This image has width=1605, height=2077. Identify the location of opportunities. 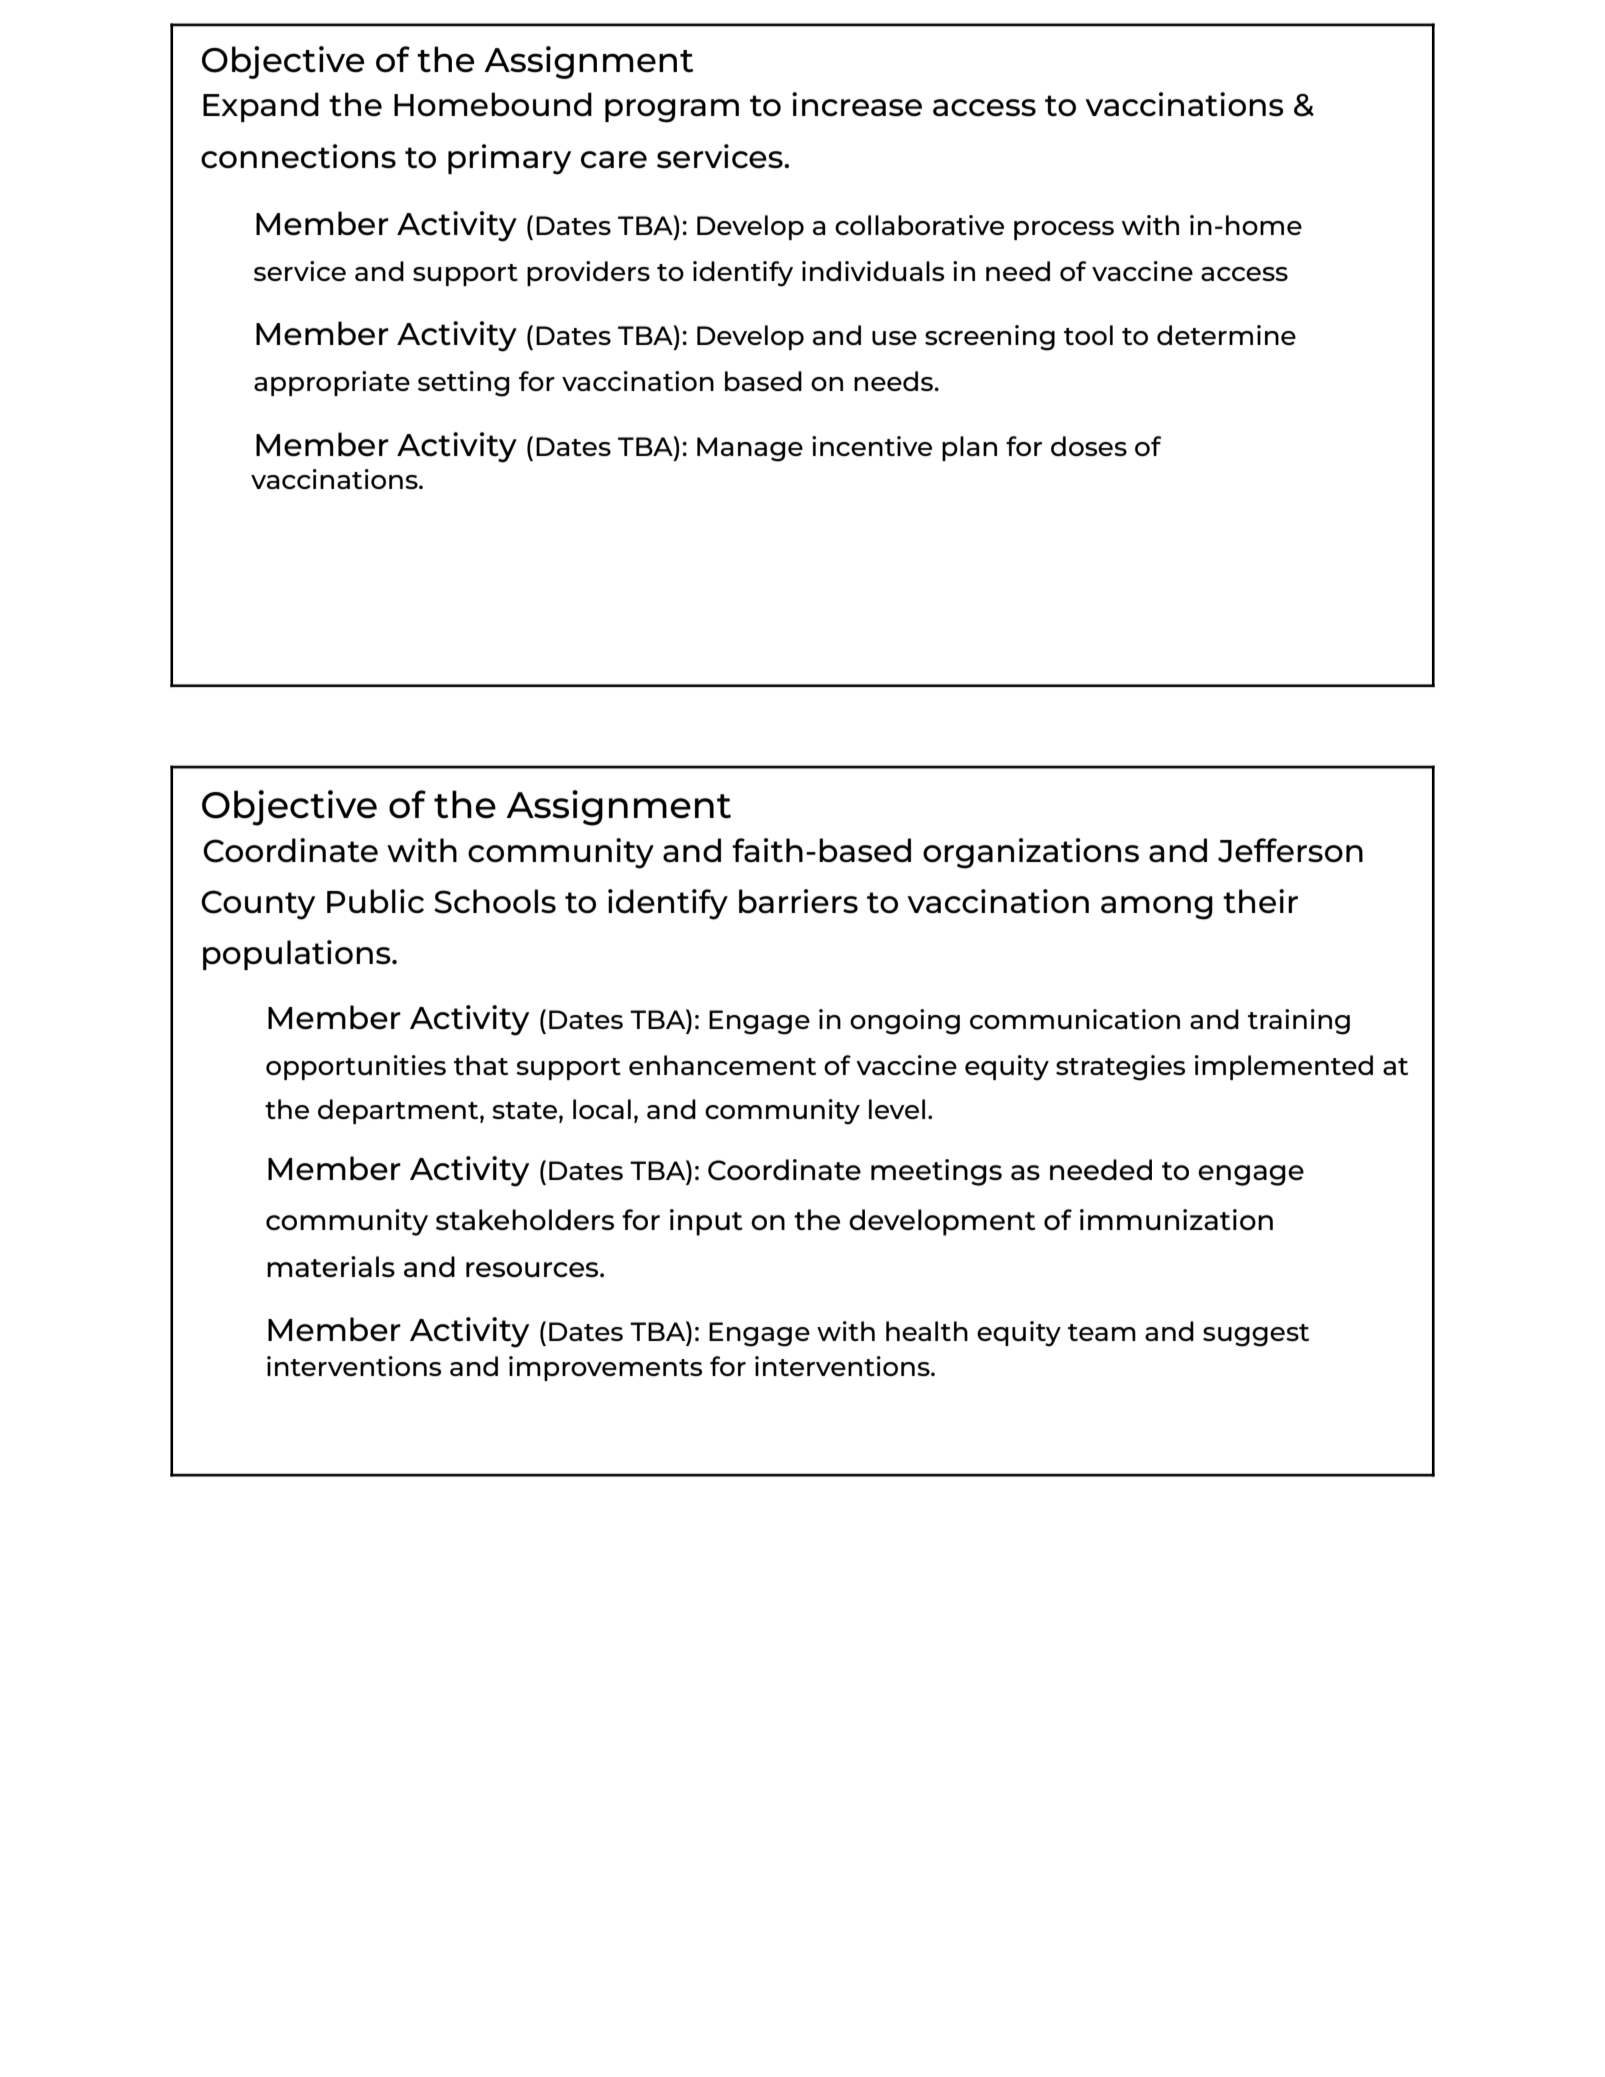
(356, 1067).
